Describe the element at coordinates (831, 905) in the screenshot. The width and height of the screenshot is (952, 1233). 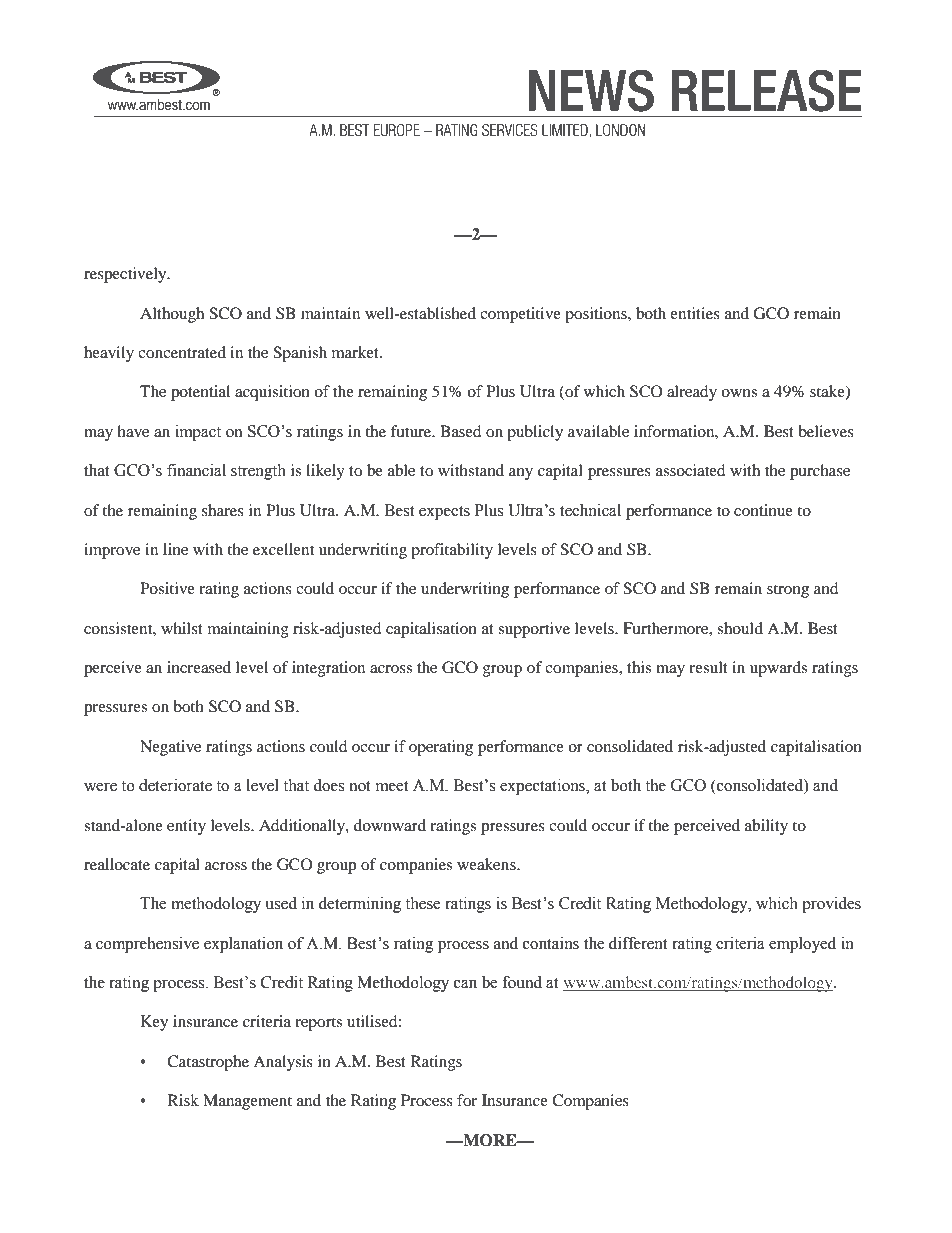
I see `provides` at that location.
